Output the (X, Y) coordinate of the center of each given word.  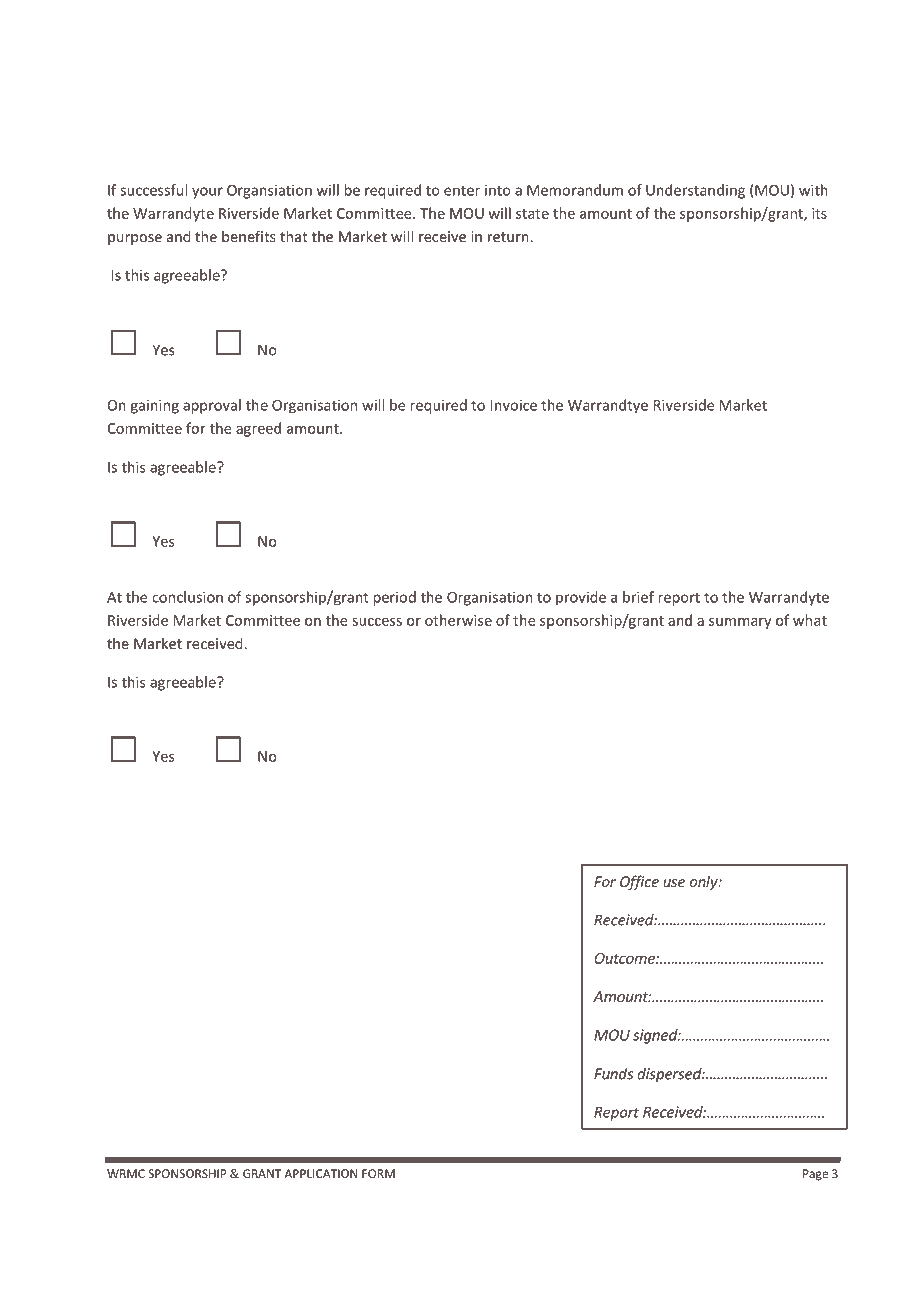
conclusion (187, 597)
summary (740, 623)
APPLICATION (321, 1173)
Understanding (695, 191)
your (207, 193)
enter (462, 191)
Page (815, 1175)
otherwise (458, 620)
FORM (378, 1173)
